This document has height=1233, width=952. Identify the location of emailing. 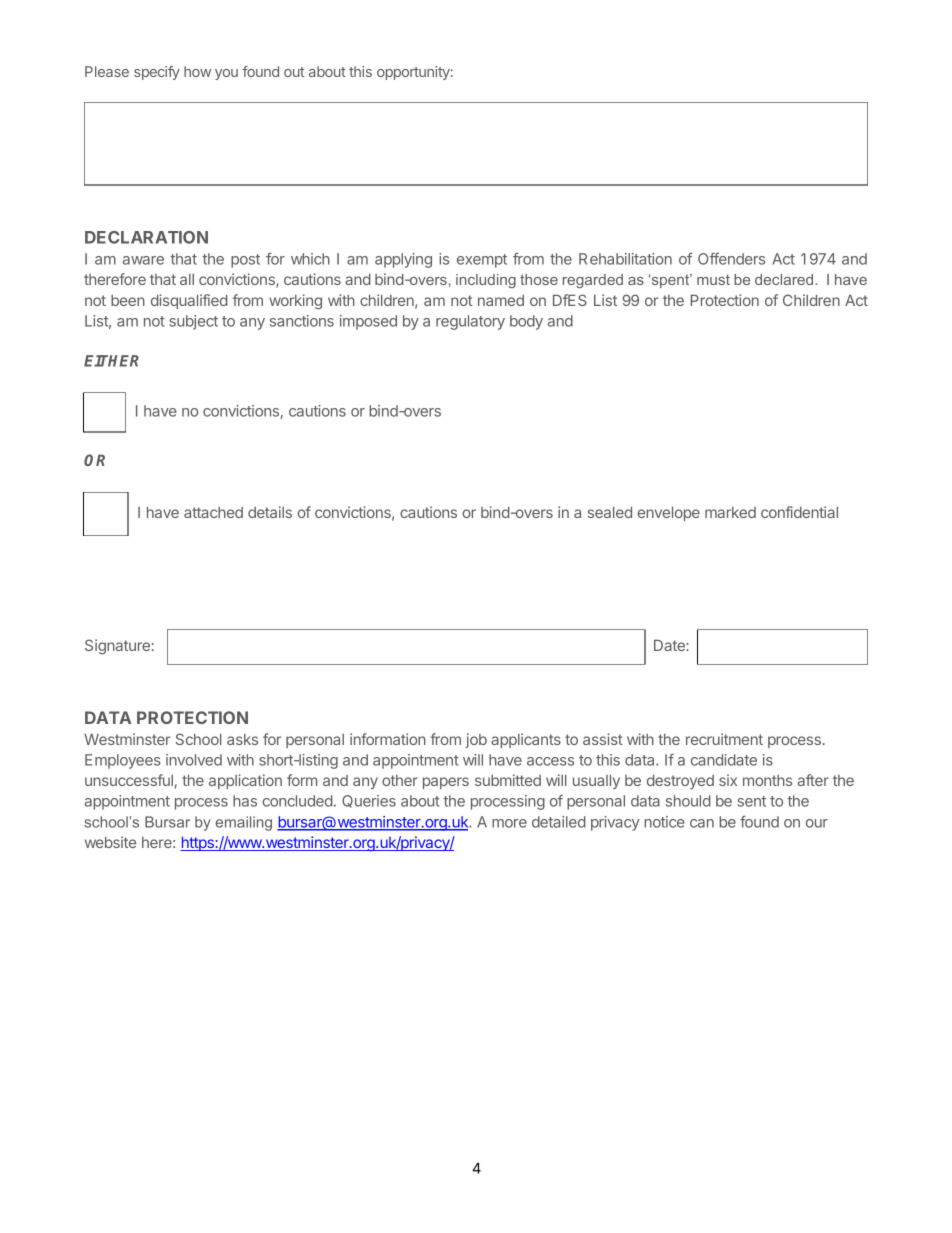
(244, 823).
